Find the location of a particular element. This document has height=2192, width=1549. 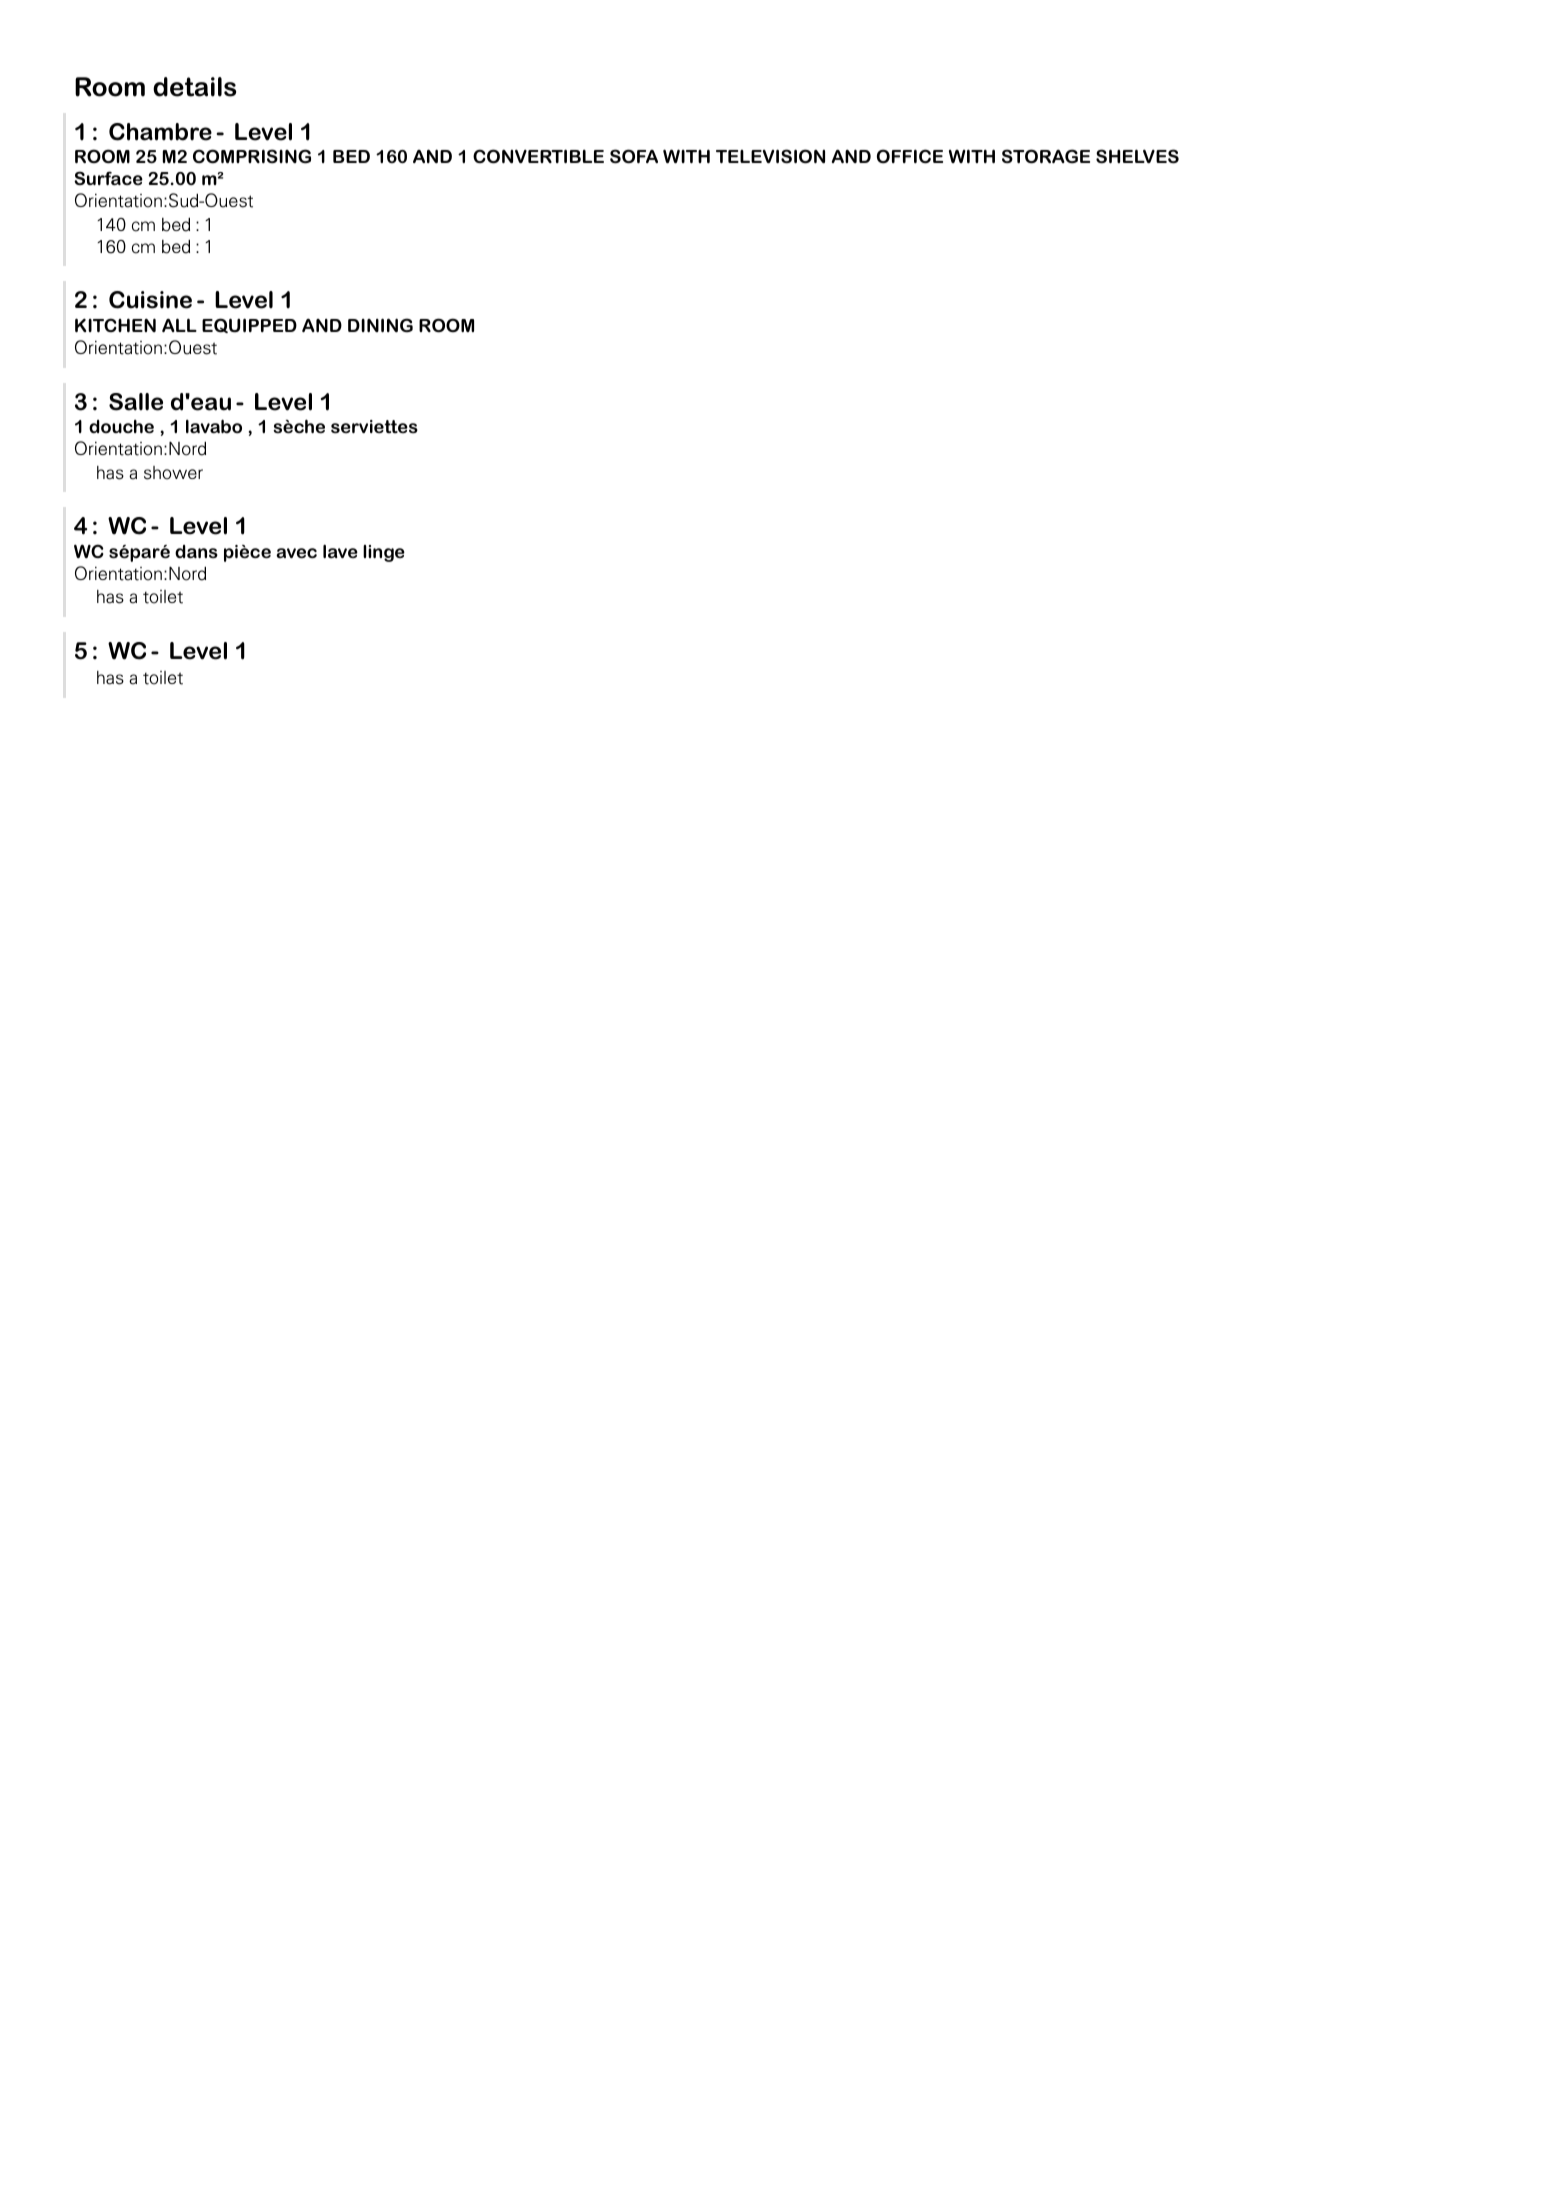

shower is located at coordinates (173, 473).
